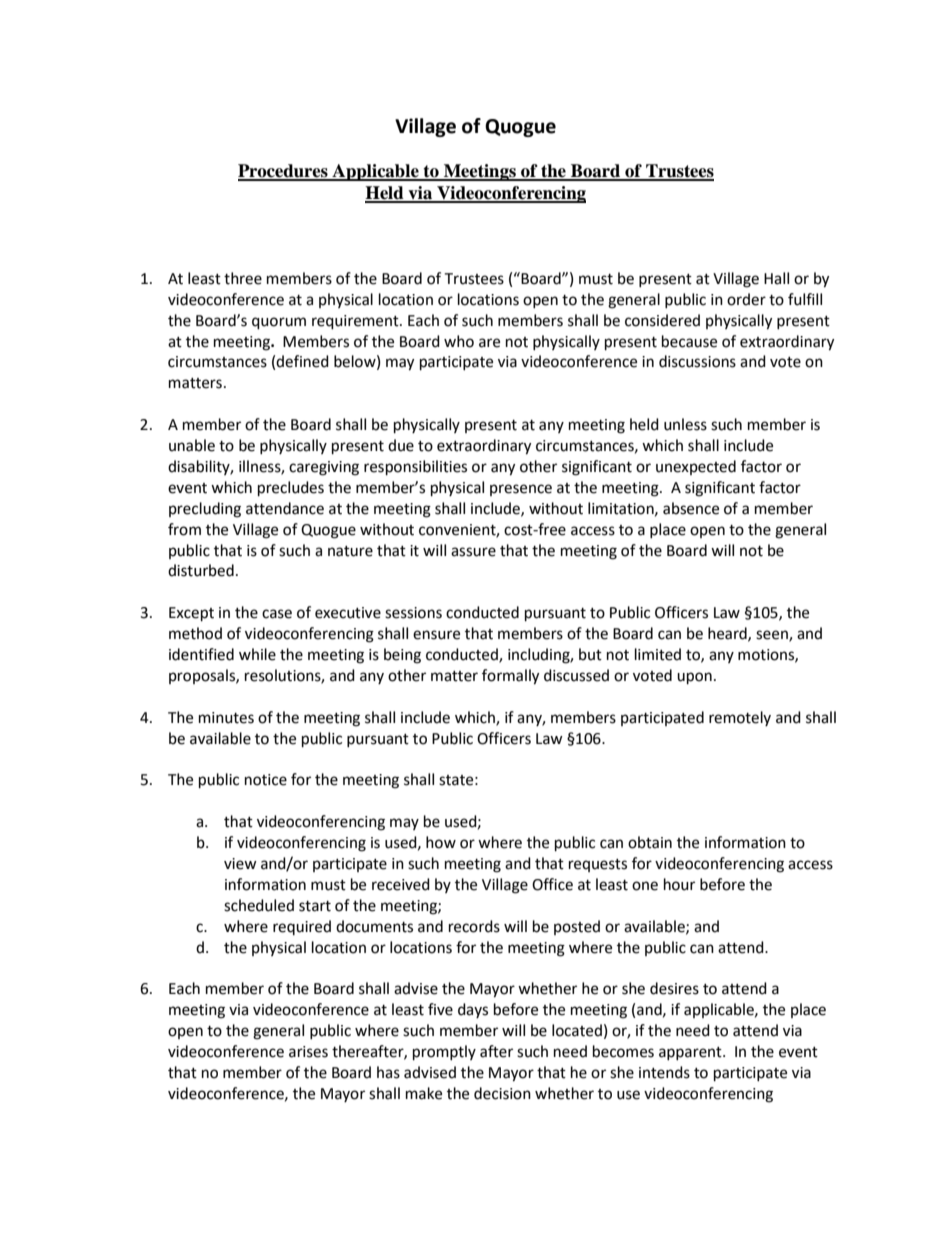 This screenshot has height=1233, width=952. What do you see at coordinates (257, 654) in the screenshot?
I see `while` at bounding box center [257, 654].
